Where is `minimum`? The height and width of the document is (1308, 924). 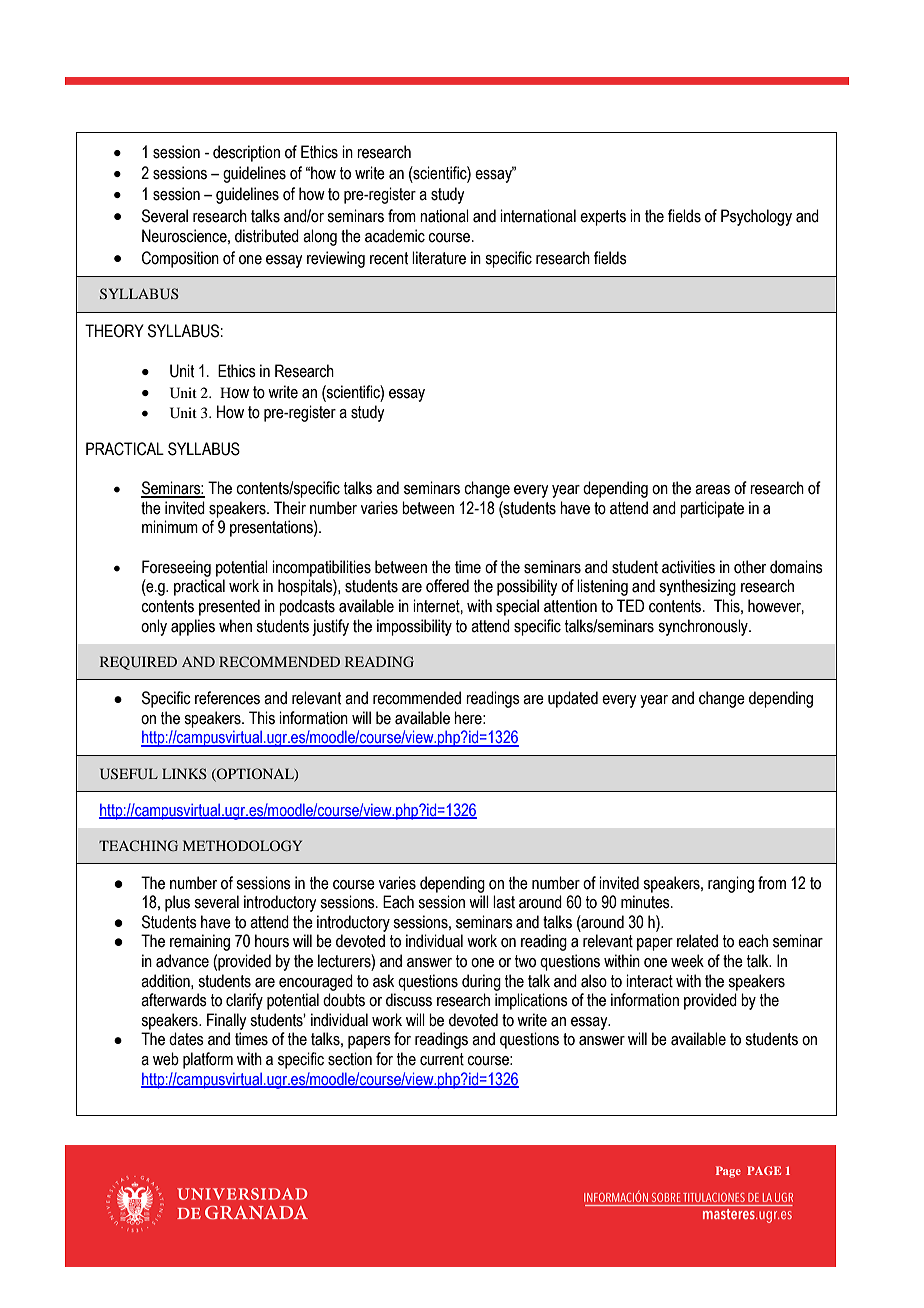
minimum is located at coordinates (170, 527).
